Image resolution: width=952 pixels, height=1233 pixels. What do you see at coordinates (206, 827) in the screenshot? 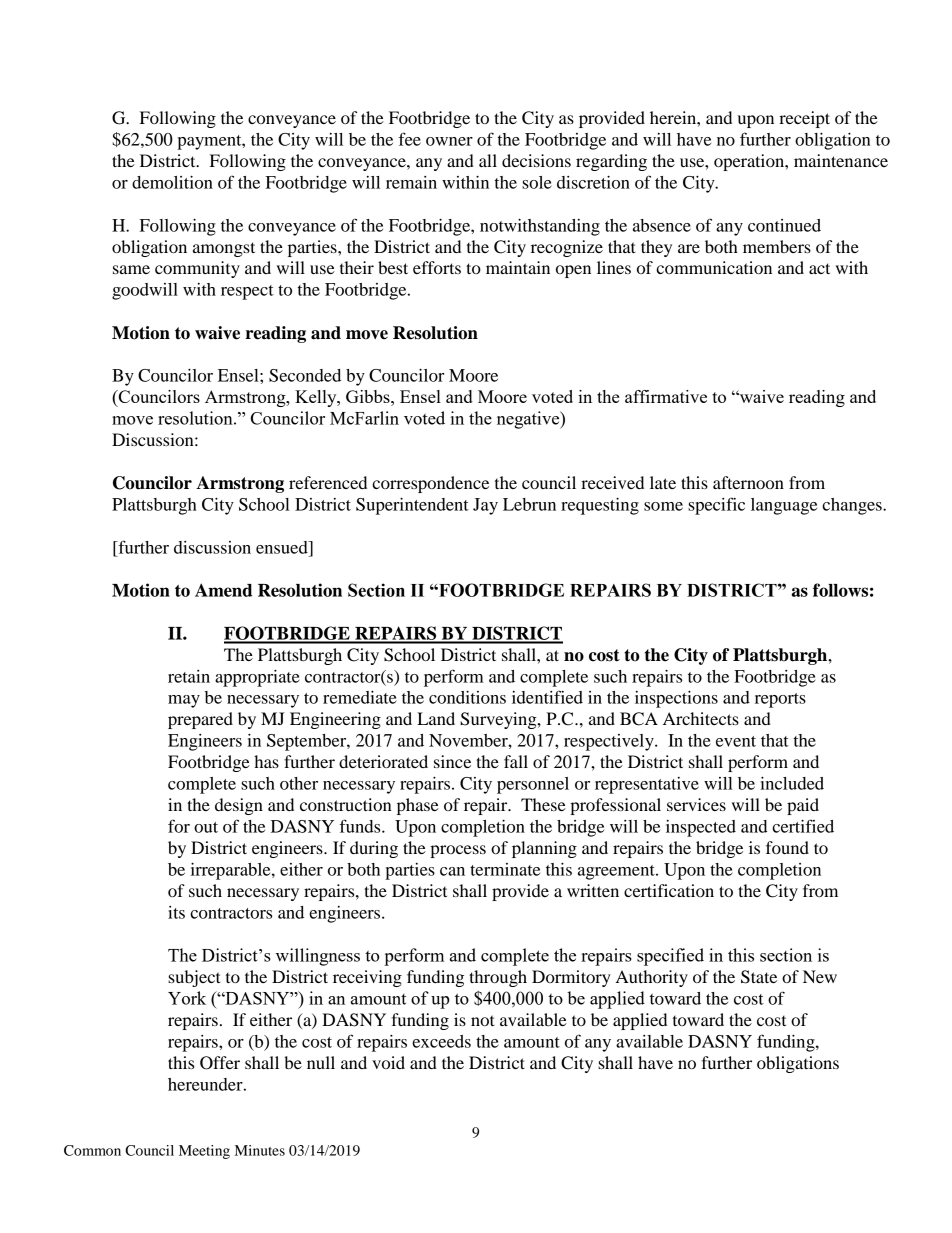
I see `out` at bounding box center [206, 827].
